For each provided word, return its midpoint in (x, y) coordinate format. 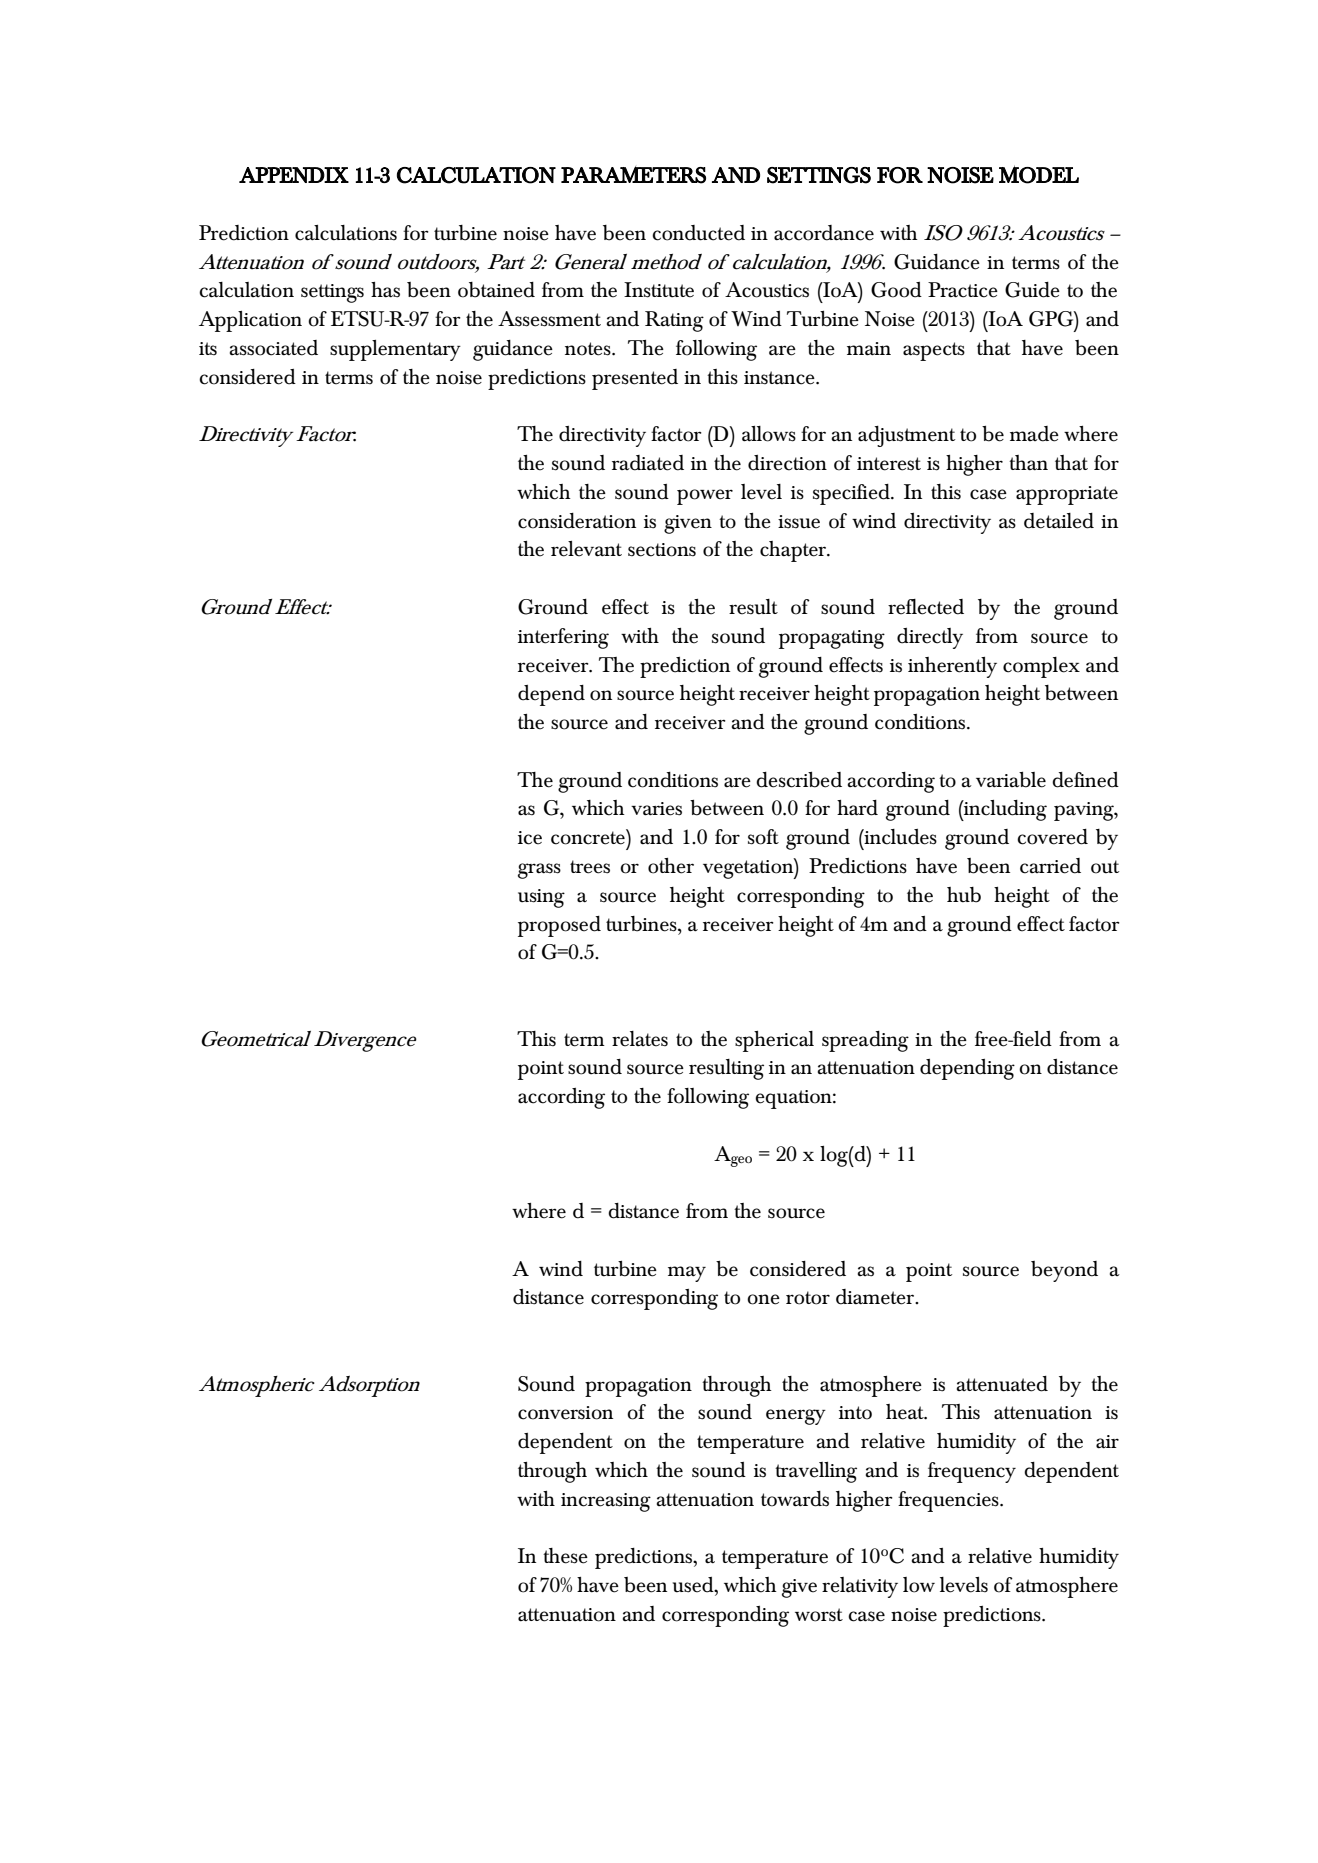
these (565, 1556)
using (541, 898)
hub (964, 895)
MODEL (1039, 174)
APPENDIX (294, 175)
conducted (698, 233)
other (671, 866)
